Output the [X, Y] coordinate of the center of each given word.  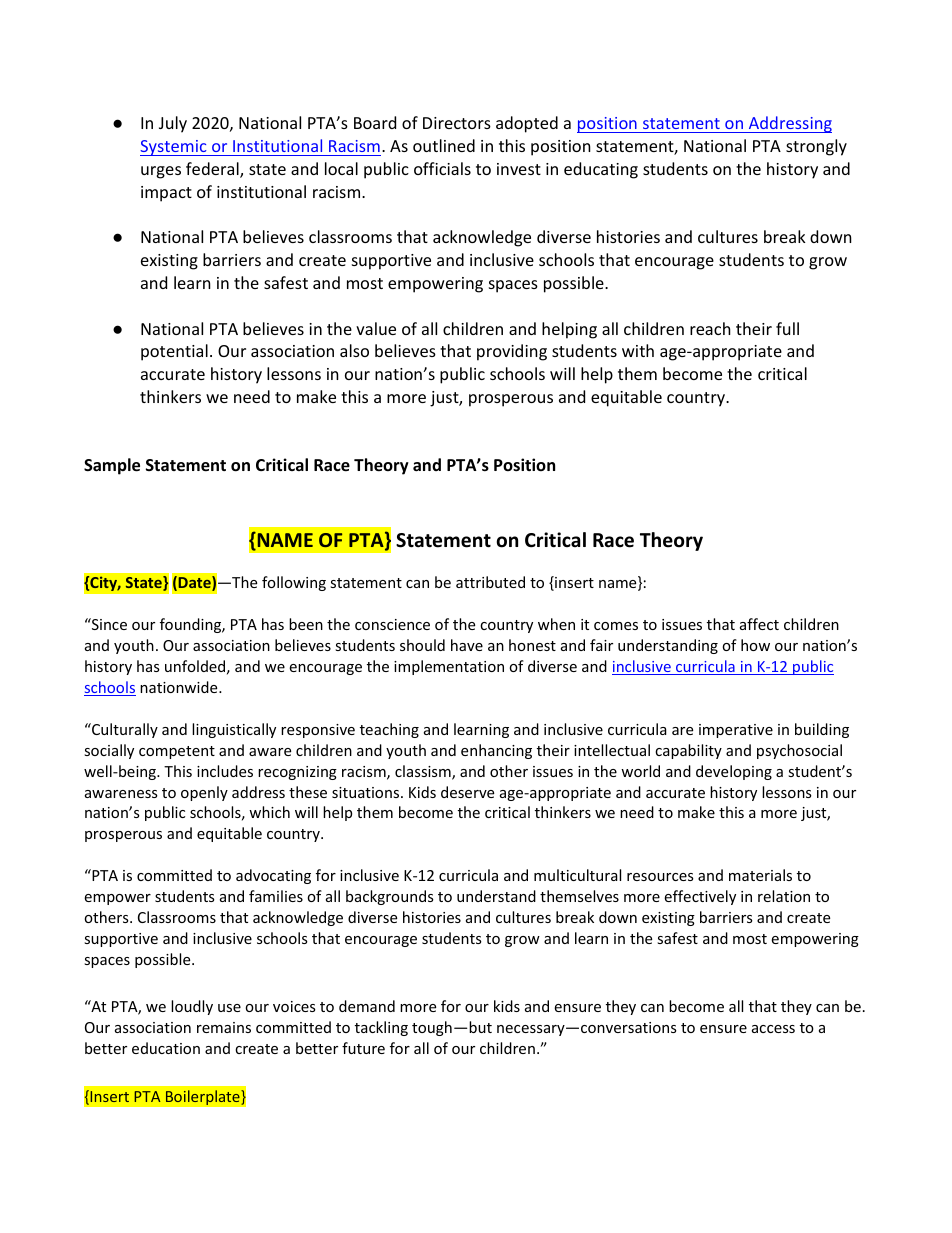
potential [174, 352]
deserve [467, 792]
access [773, 1029]
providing [512, 352]
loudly [192, 1007]
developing [734, 772]
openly [204, 793]
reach [710, 328]
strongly [816, 147]
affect [759, 624]
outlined [444, 145]
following [294, 583]
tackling [381, 1028]
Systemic [174, 148]
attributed [490, 582]
